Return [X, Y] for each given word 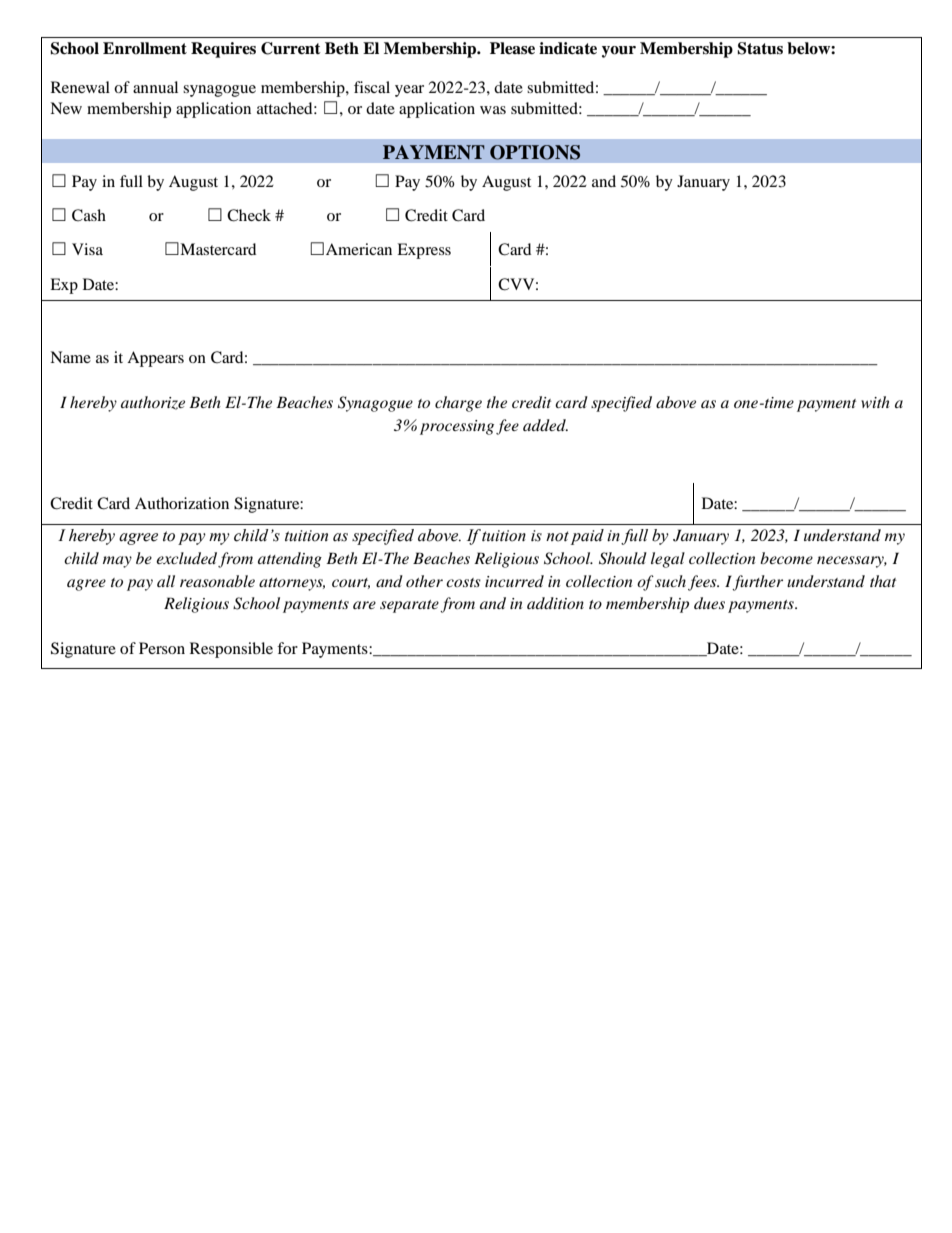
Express [424, 251]
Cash [89, 215]
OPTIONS [535, 152]
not [557, 536]
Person [162, 648]
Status [760, 48]
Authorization [182, 503]
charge [458, 404]
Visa [87, 249]
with [875, 402]
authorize [153, 403]
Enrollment [145, 48]
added [545, 425]
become [786, 558]
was [493, 110]
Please [512, 48]
